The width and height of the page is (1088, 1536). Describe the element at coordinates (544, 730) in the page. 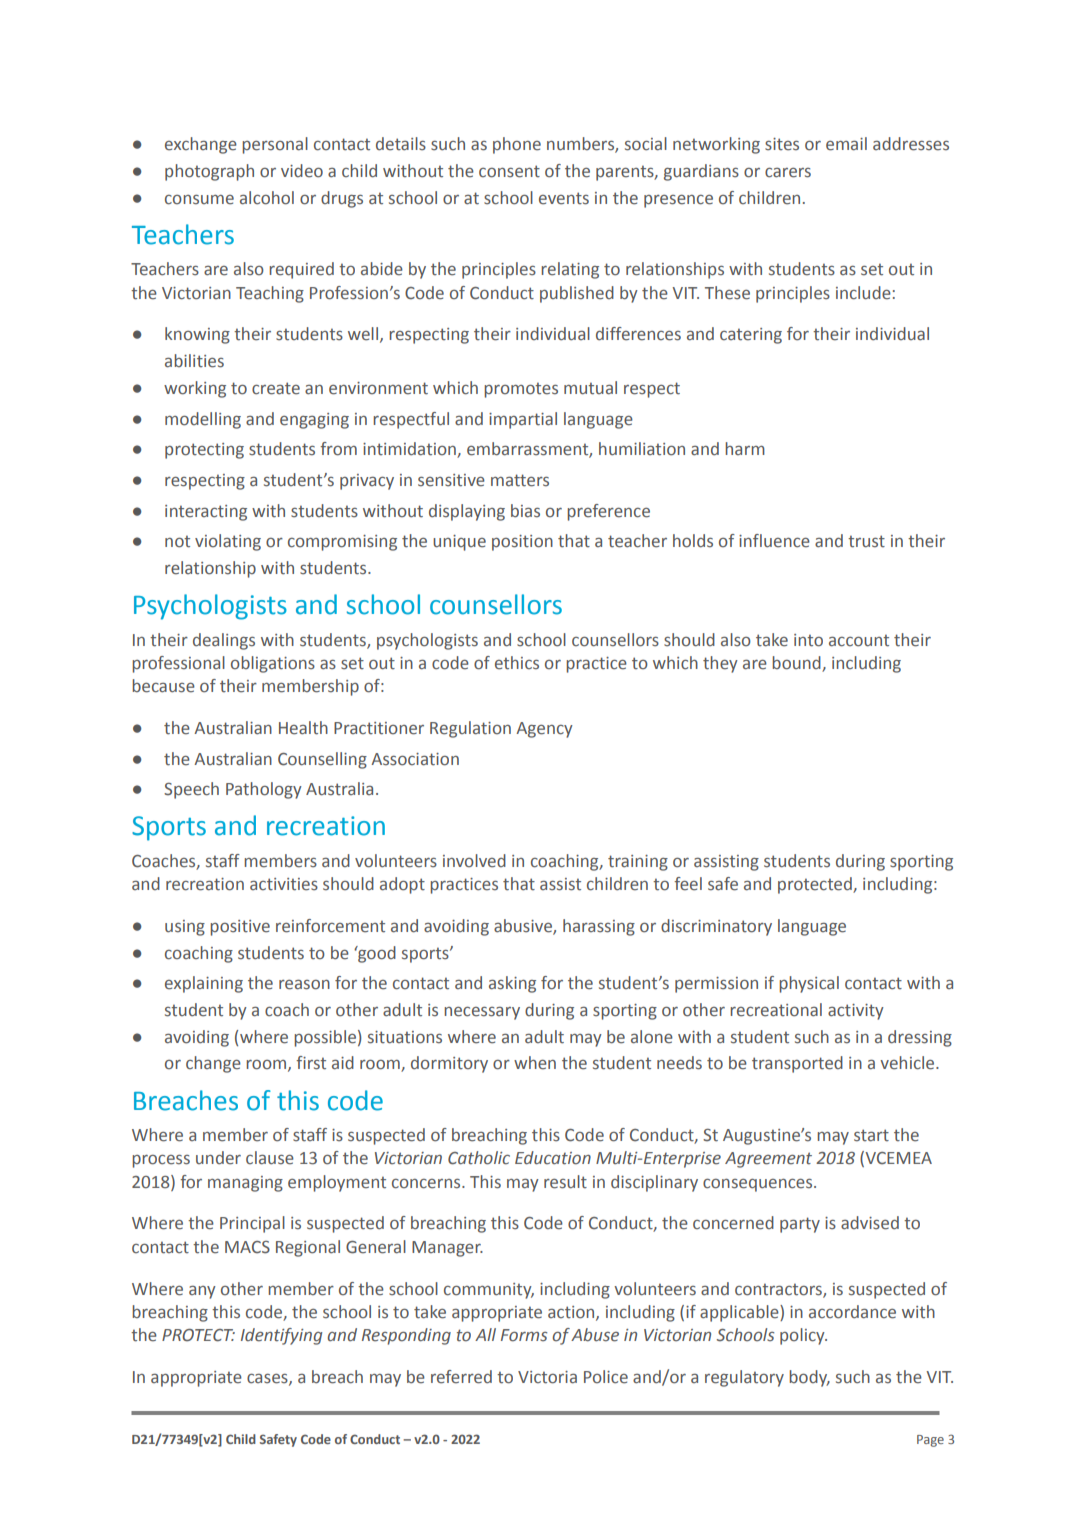

I see `Agency` at that location.
